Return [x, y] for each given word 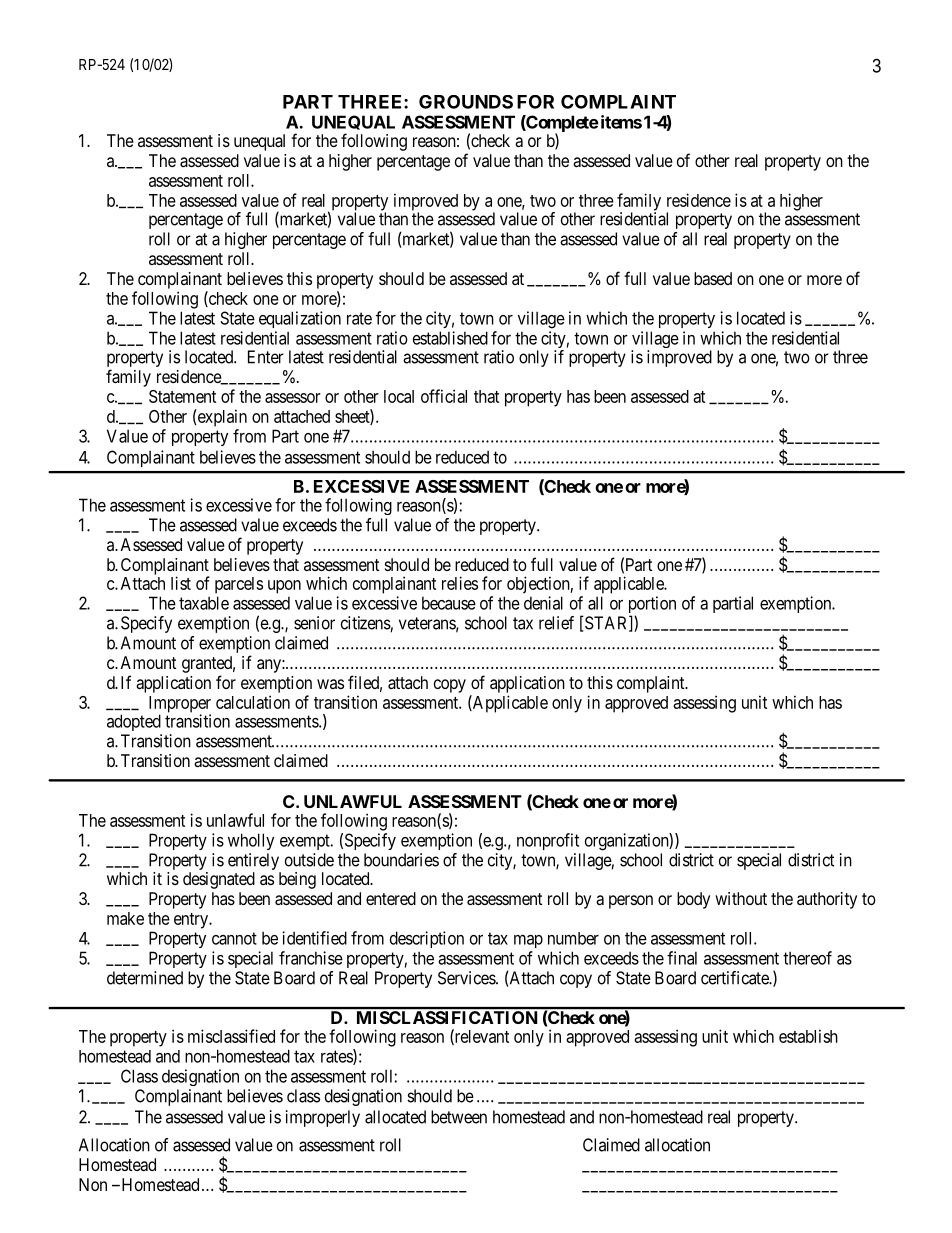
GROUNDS [466, 102]
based [713, 278]
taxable [204, 603]
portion [652, 606]
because [449, 603]
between [459, 1117]
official [444, 396]
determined [145, 978]
